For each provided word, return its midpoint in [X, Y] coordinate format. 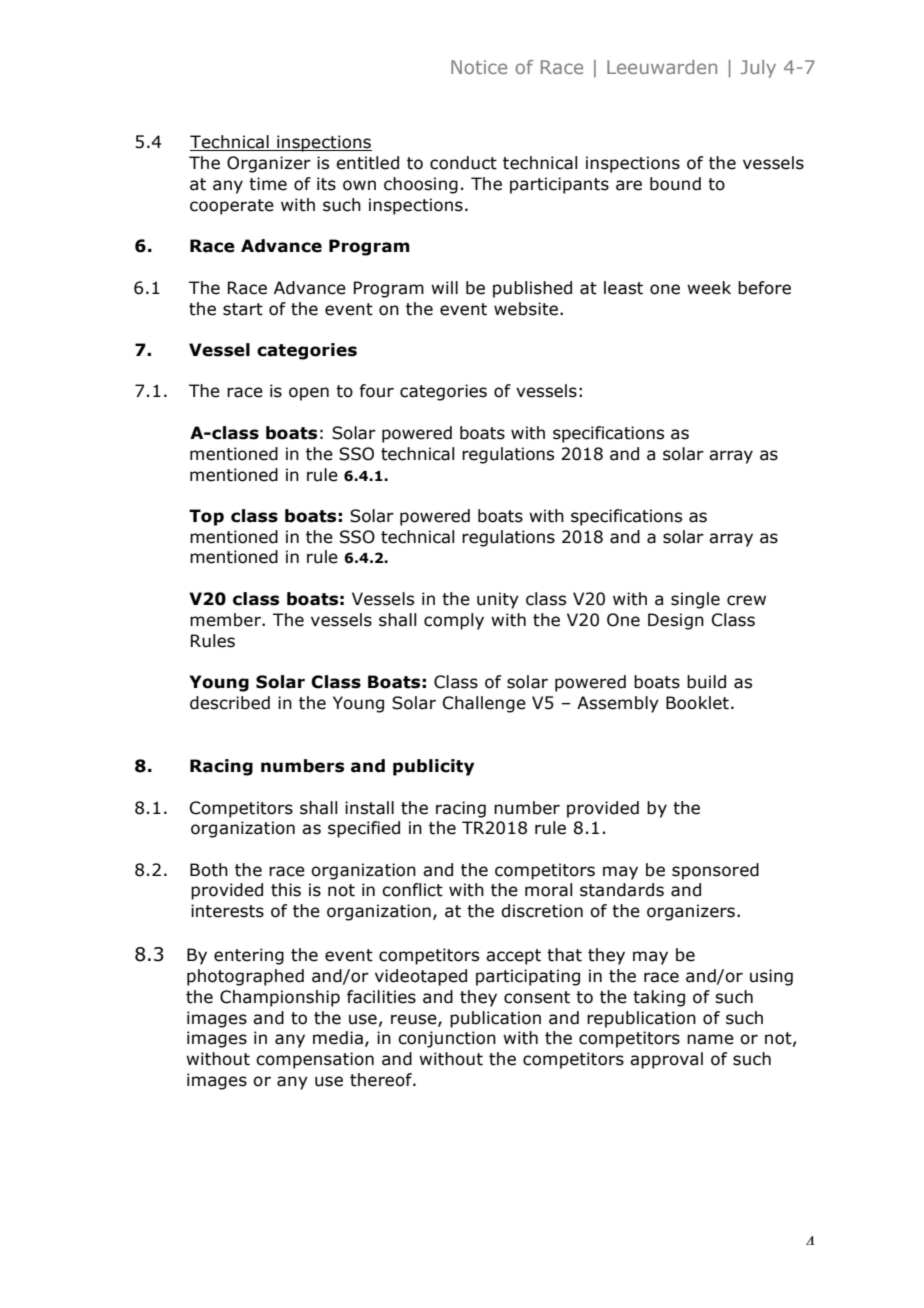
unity [498, 600]
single [695, 600]
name [710, 1039]
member [226, 620]
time [268, 184]
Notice [479, 67]
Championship [280, 998]
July [758, 69]
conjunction [447, 1039]
